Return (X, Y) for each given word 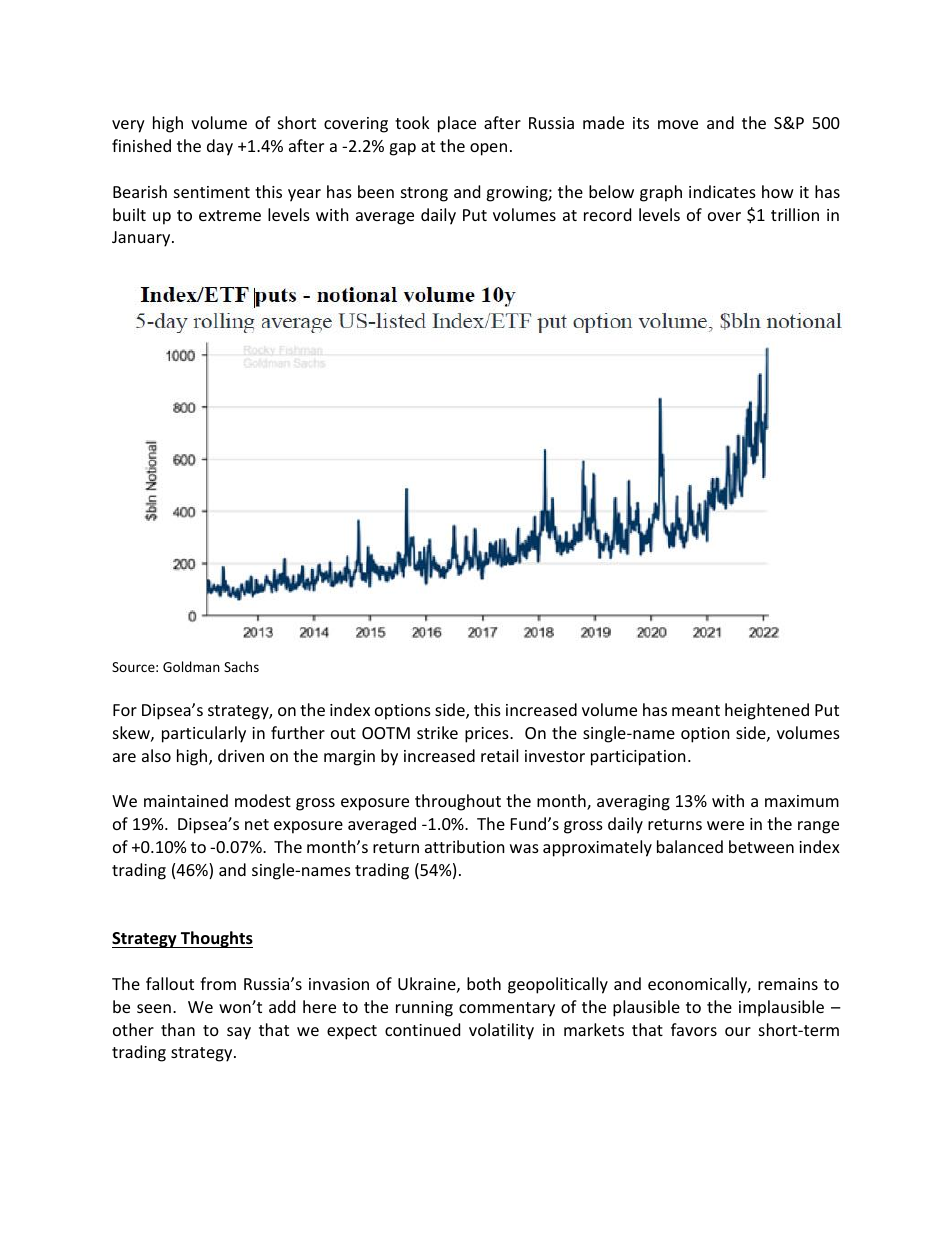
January (142, 239)
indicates (722, 191)
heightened (767, 711)
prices (488, 735)
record (607, 214)
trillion (795, 214)
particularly (204, 734)
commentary (507, 1009)
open (488, 149)
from (218, 983)
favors (694, 1029)
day (220, 147)
